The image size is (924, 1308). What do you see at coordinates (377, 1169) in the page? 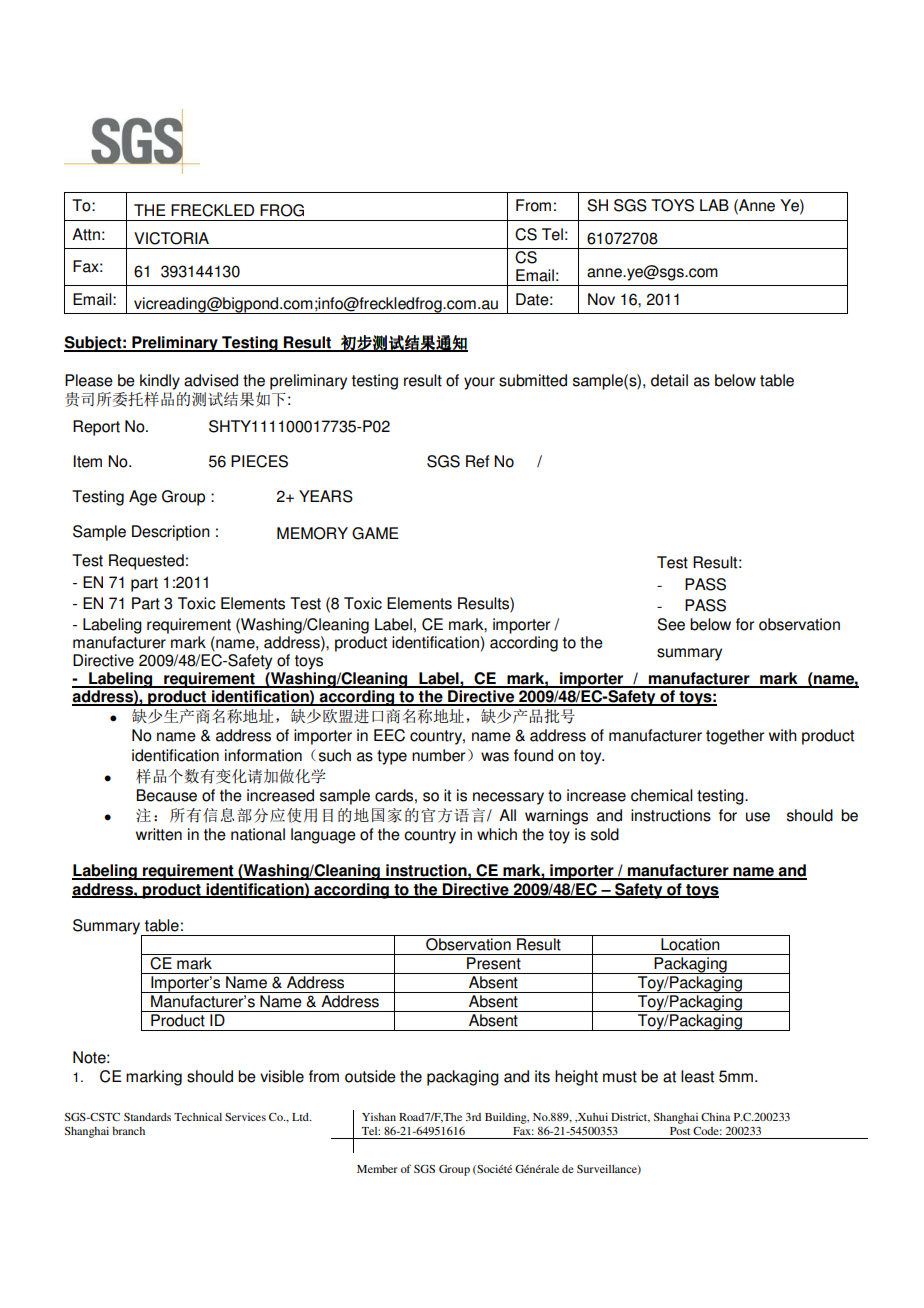
I see `Member` at bounding box center [377, 1169].
